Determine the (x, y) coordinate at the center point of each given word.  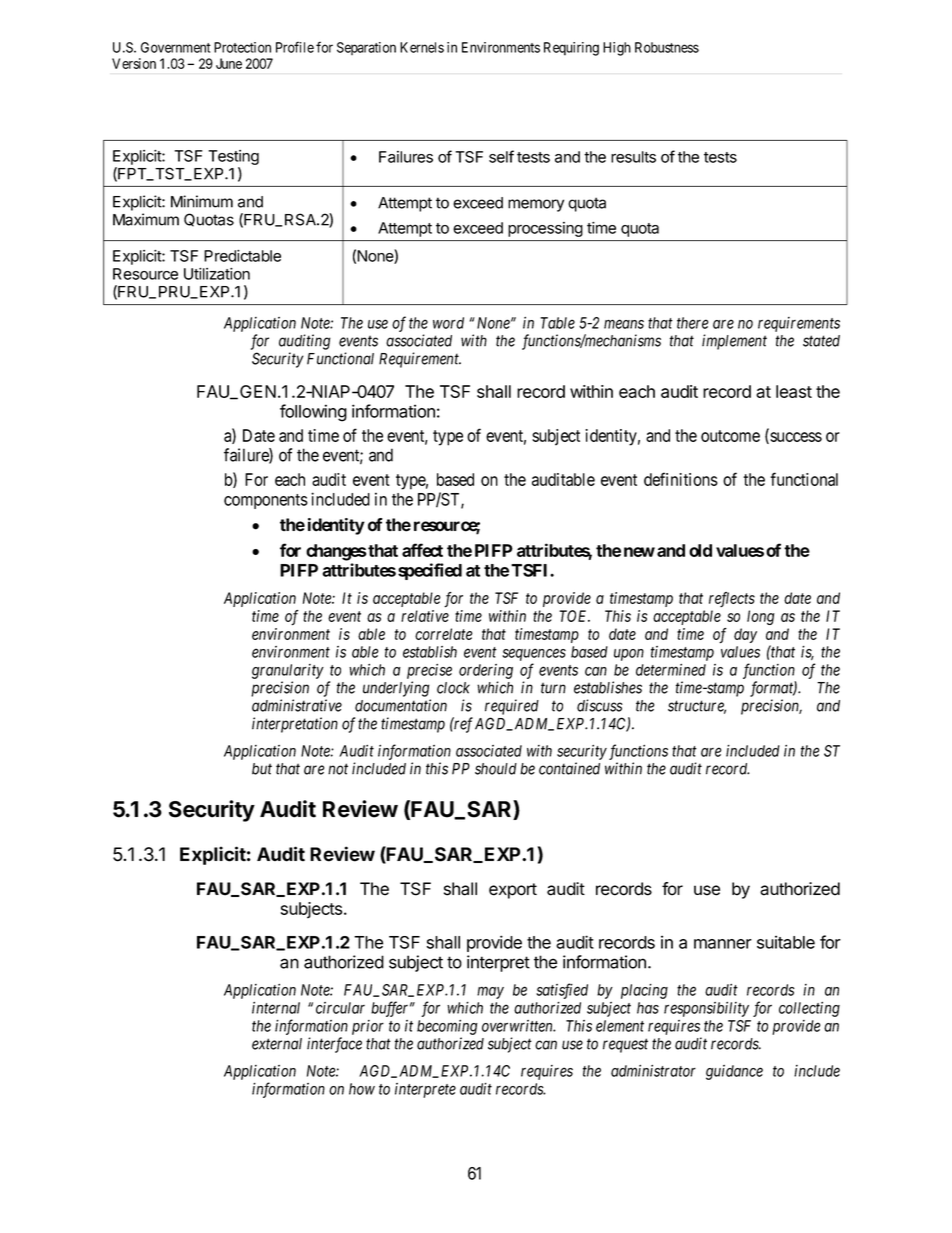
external (277, 1044)
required (512, 707)
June (229, 63)
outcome (730, 436)
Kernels (422, 47)
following (313, 413)
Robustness (667, 47)
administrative (297, 705)
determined (671, 670)
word (448, 323)
